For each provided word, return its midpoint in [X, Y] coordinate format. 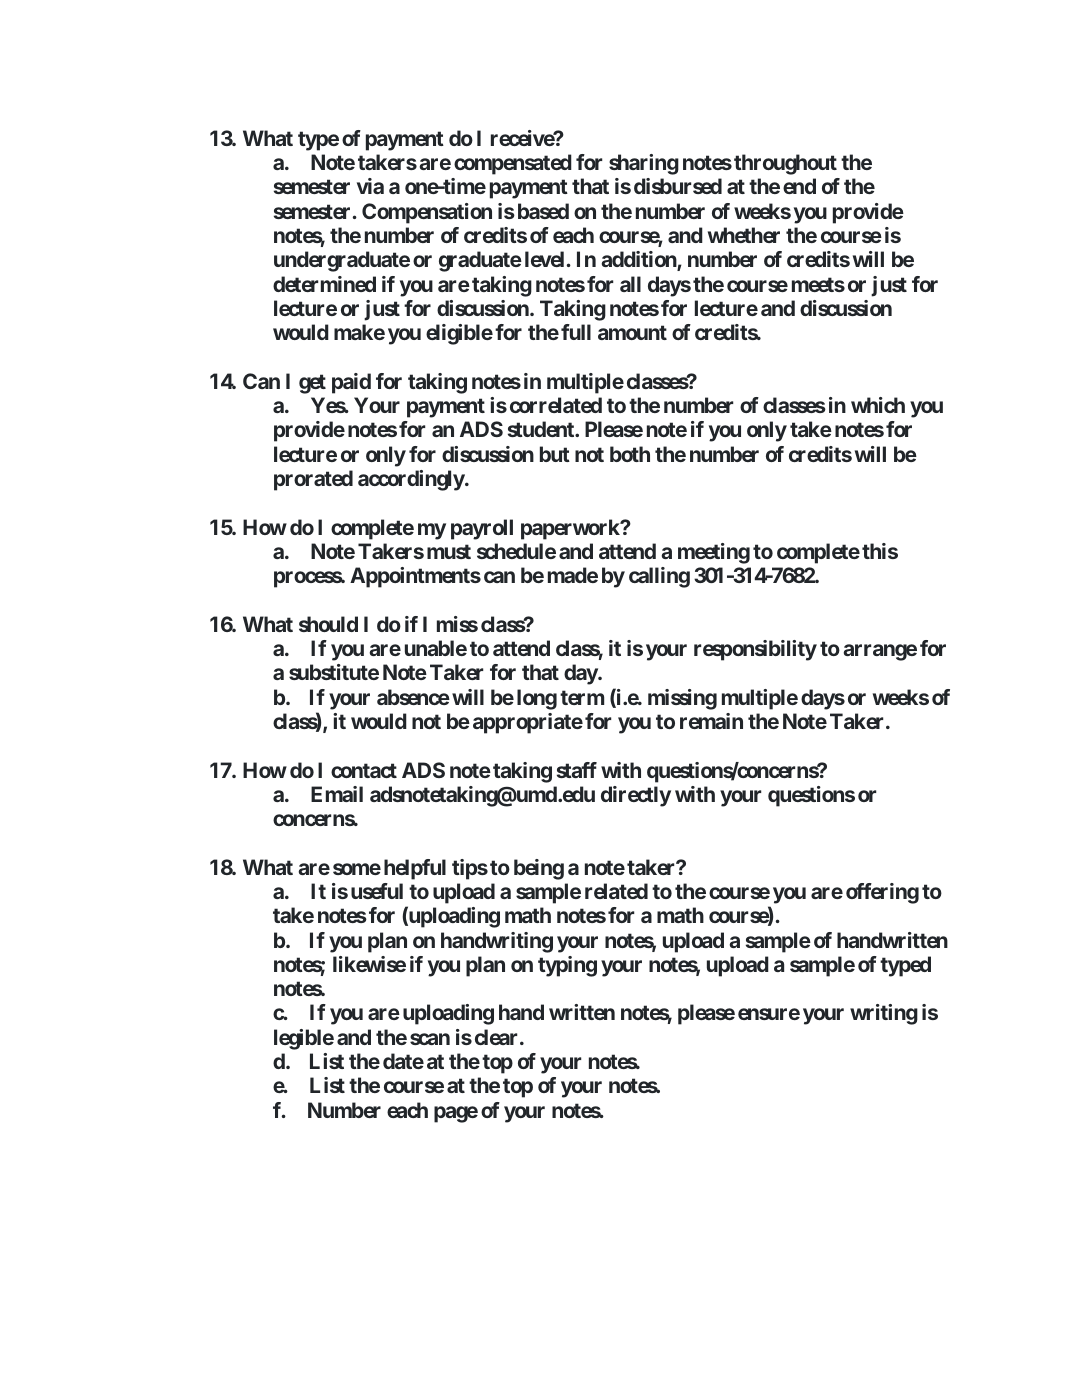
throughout [785, 164]
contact [364, 770]
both [630, 454]
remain [711, 721]
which [878, 405]
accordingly [411, 480]
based [543, 211]
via [370, 186]
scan [430, 1039]
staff [577, 770]
